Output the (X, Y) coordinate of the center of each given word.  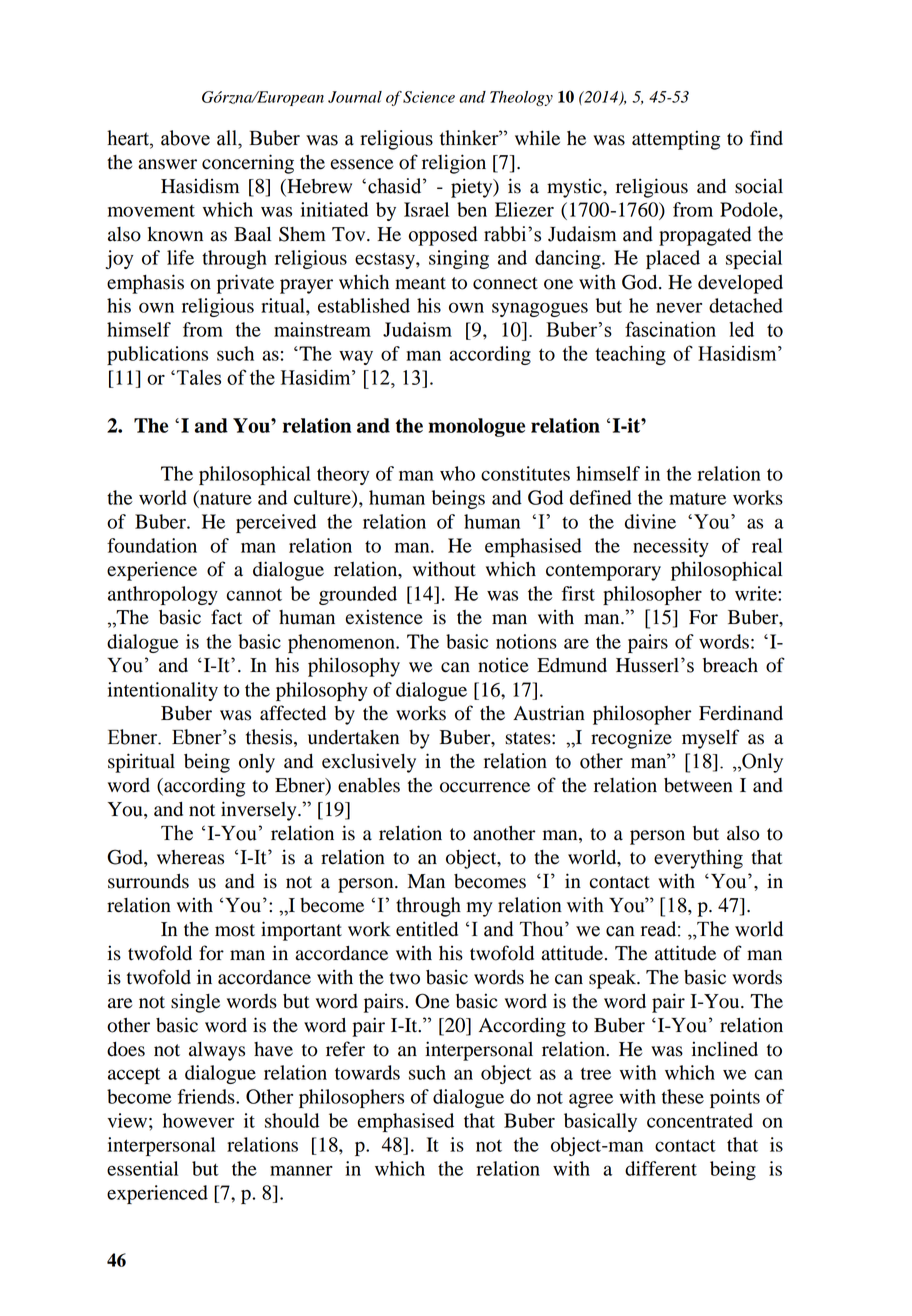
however (198, 1120)
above (185, 138)
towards (367, 1072)
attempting (676, 140)
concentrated (700, 1120)
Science (429, 97)
